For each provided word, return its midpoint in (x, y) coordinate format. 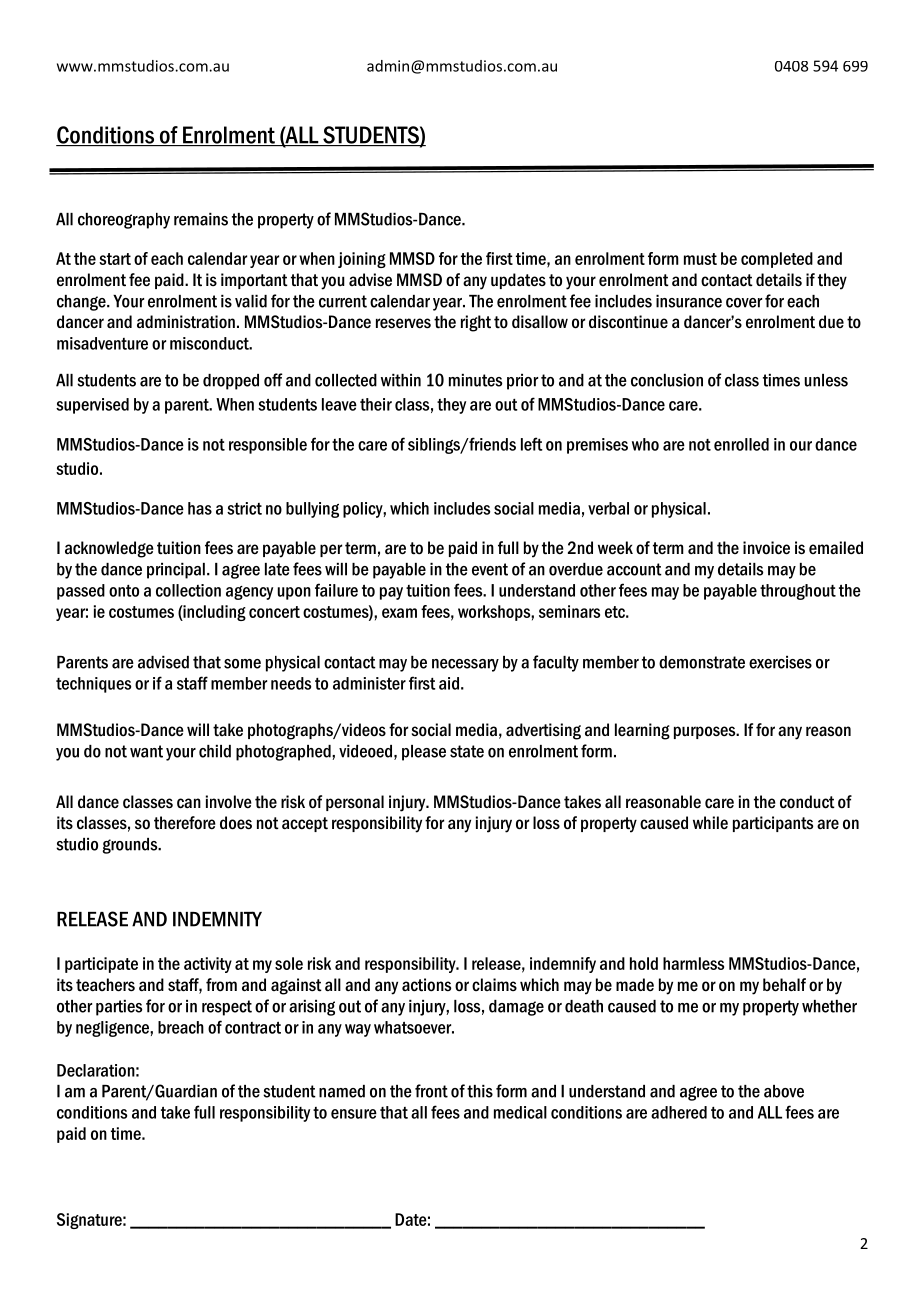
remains (201, 219)
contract (253, 1028)
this (480, 1091)
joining (362, 260)
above (784, 1091)
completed (777, 260)
